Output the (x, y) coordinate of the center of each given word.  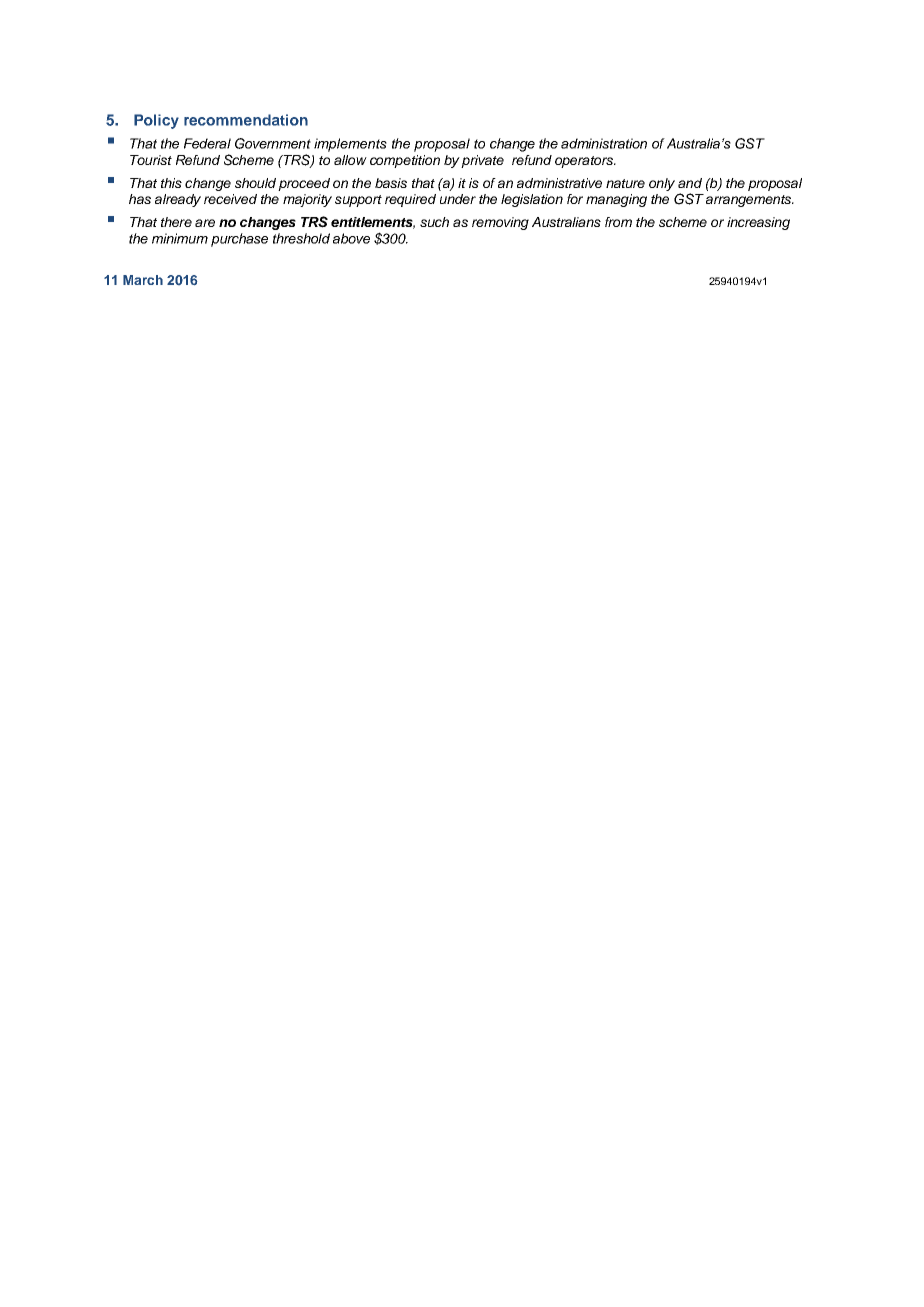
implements (350, 145)
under (458, 199)
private (482, 161)
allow (350, 160)
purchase (239, 240)
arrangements (749, 201)
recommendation (246, 120)
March (143, 280)
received (230, 199)
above (351, 238)
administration (604, 143)
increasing (758, 223)
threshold (301, 238)
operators (585, 162)
